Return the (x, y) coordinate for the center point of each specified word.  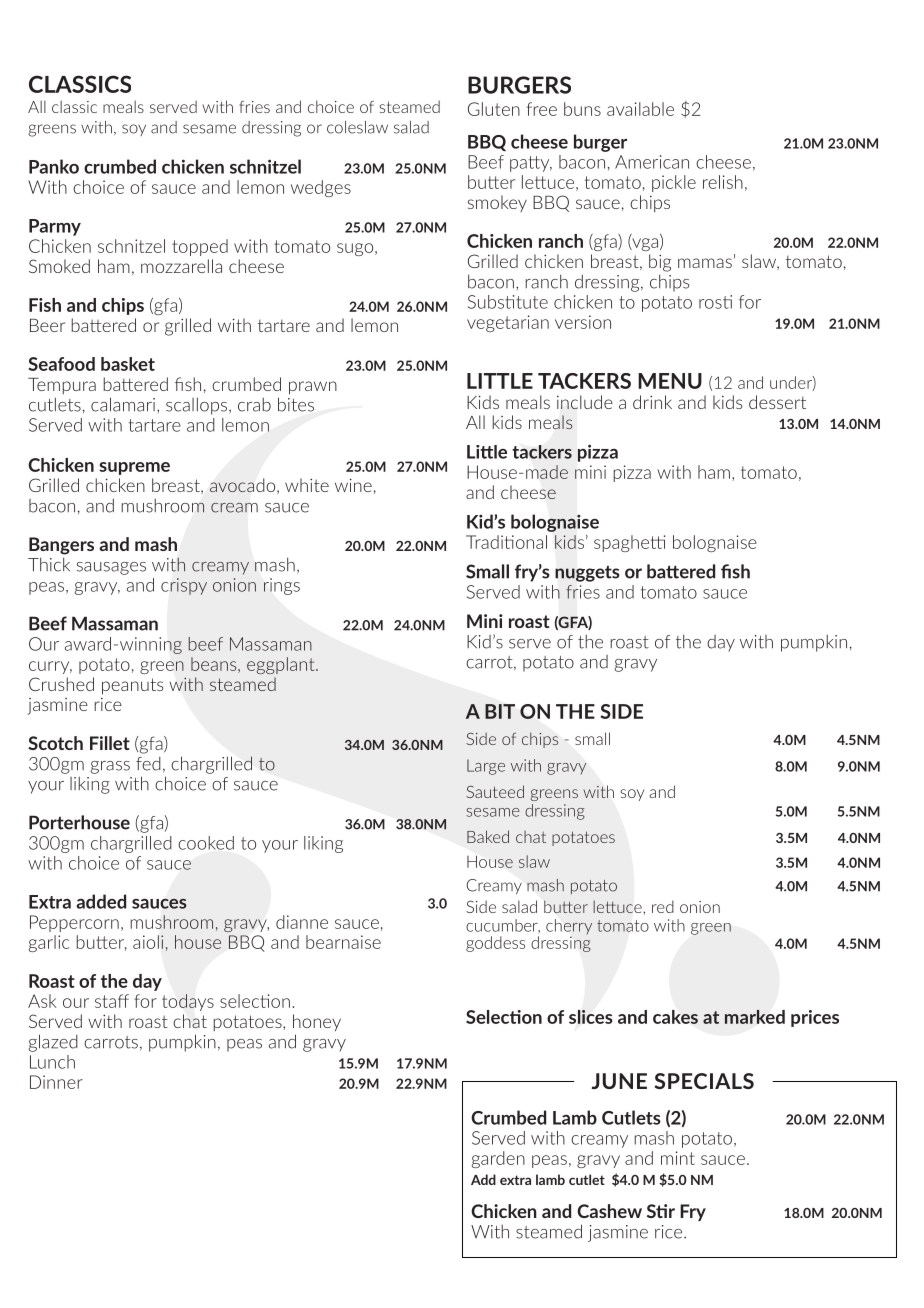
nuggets (587, 574)
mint (678, 1158)
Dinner (56, 1082)
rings (282, 586)
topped (200, 247)
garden (498, 1159)
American (652, 162)
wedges (321, 188)
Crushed (61, 684)
